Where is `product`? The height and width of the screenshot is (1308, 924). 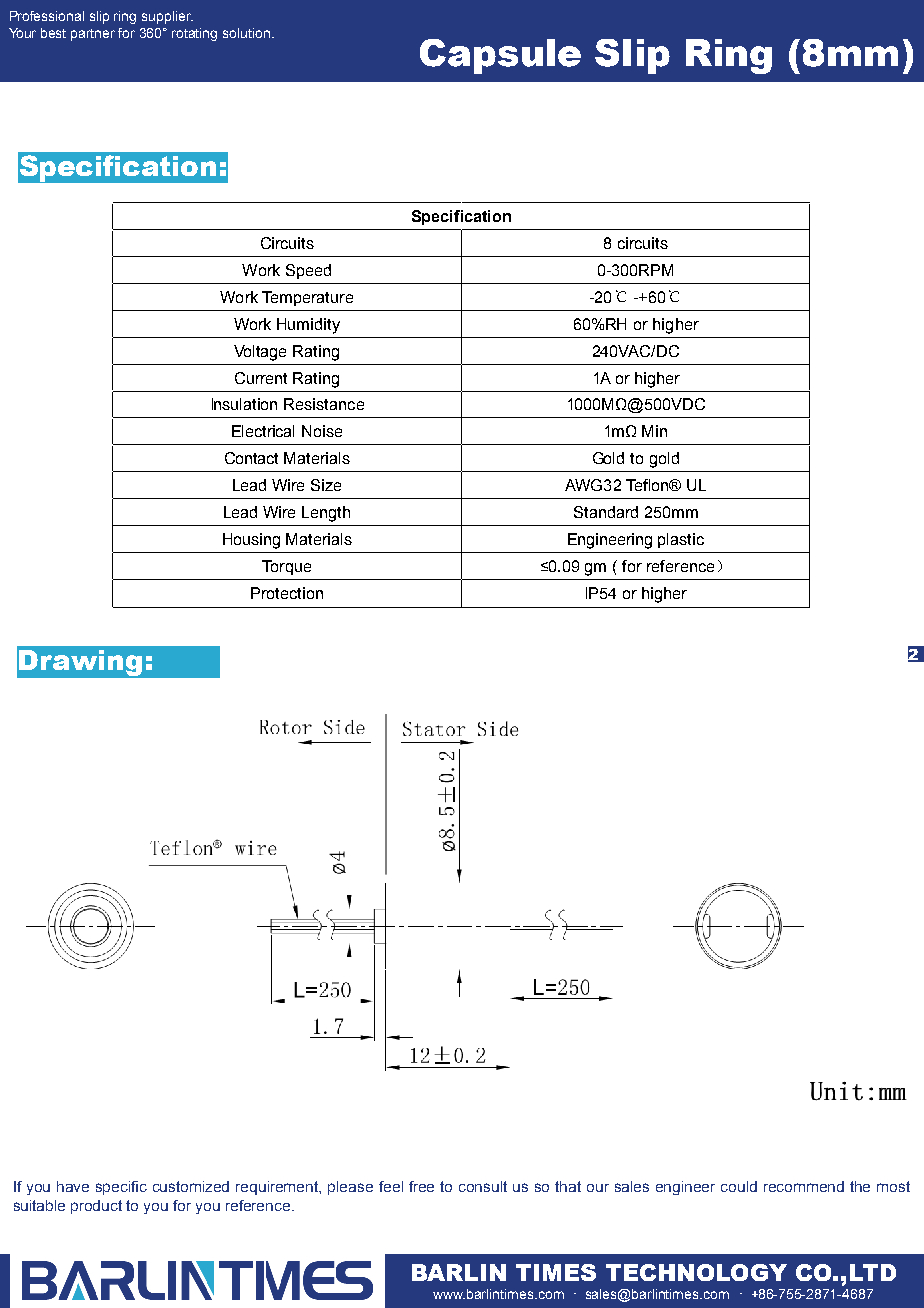
product is located at coordinates (96, 1207).
